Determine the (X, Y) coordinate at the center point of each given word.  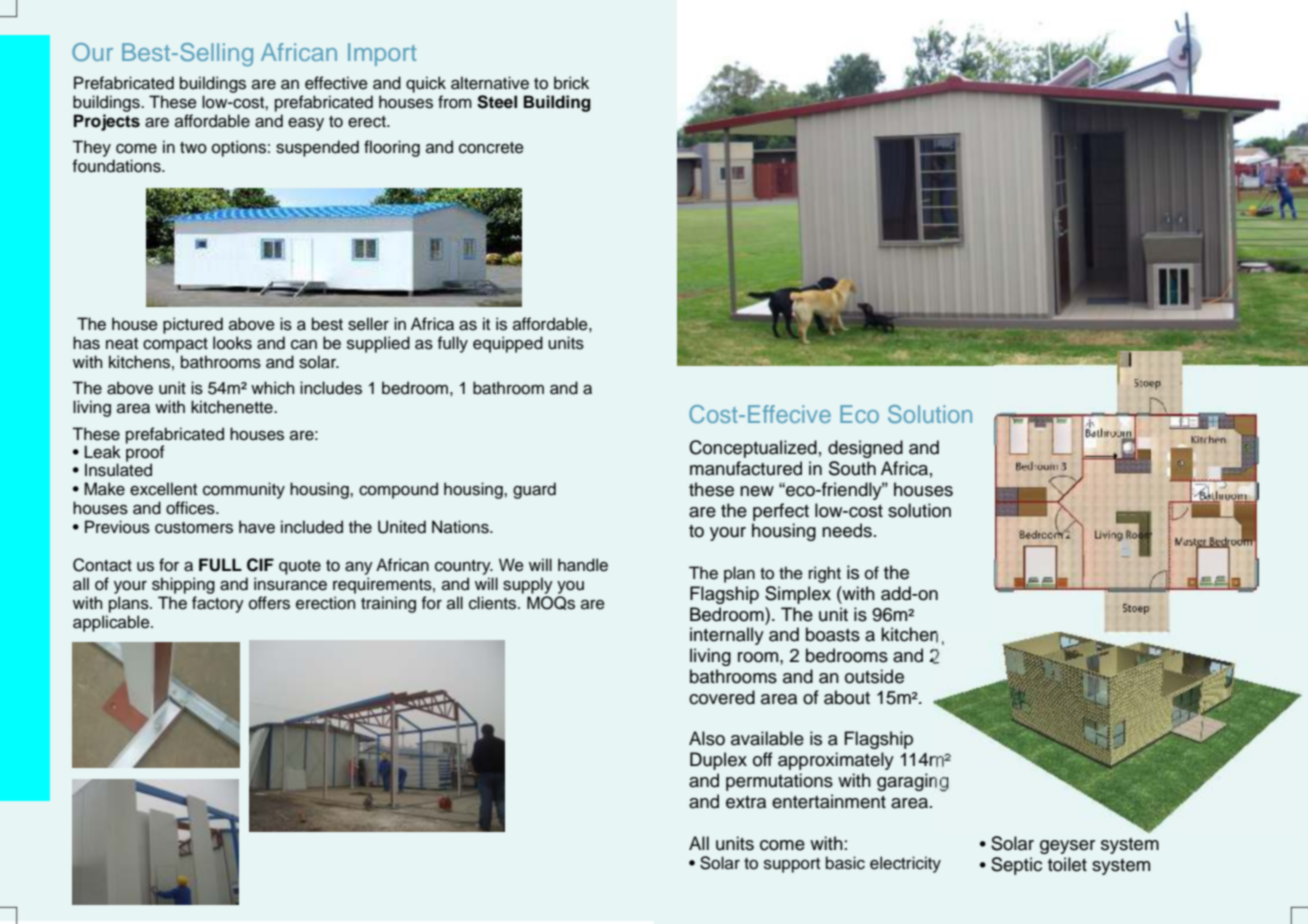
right (825, 574)
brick (571, 83)
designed (865, 449)
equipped (508, 344)
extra (746, 802)
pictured (193, 325)
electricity (905, 864)
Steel (497, 102)
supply (528, 585)
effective (336, 83)
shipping (183, 585)
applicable (112, 623)
